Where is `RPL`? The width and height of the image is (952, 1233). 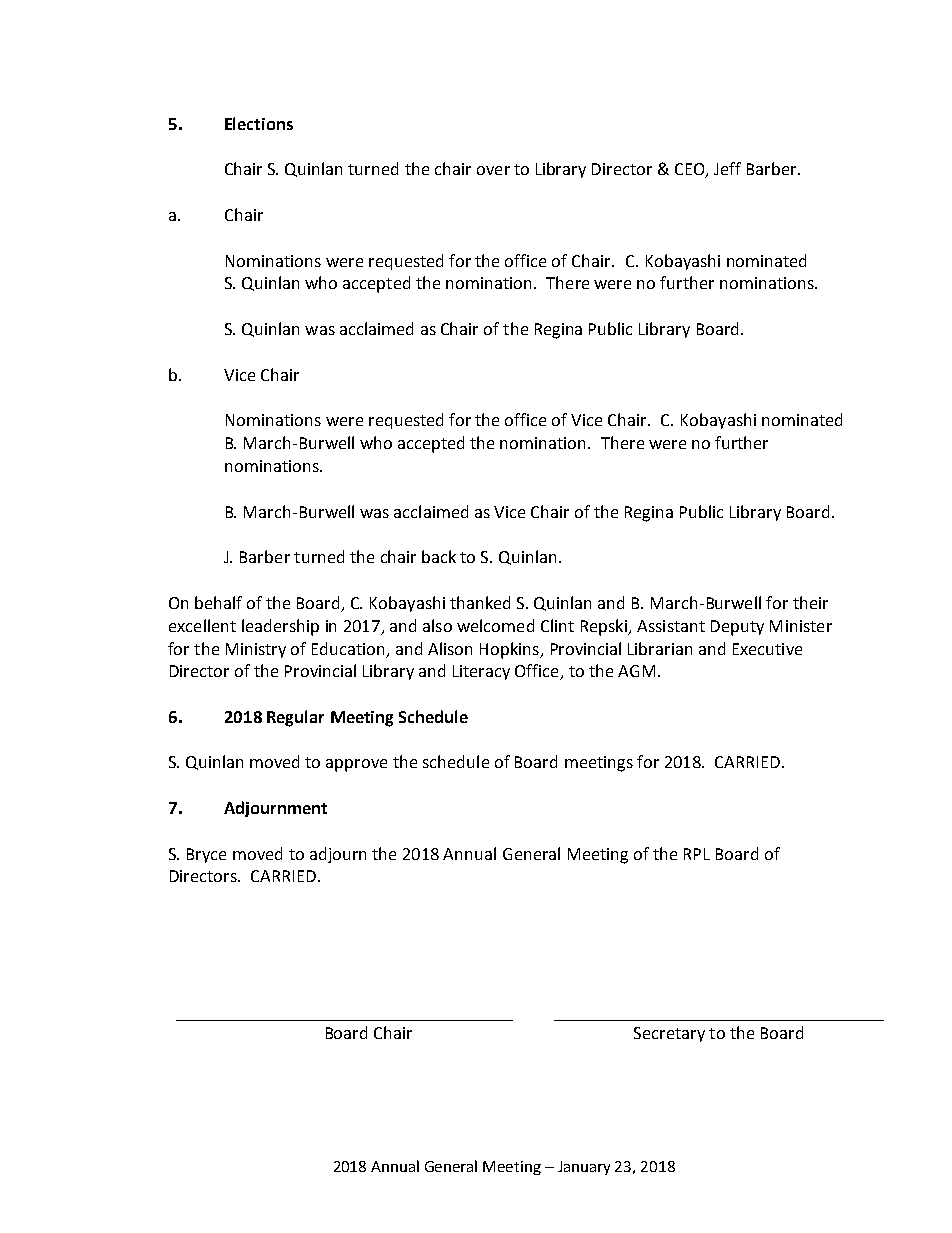 RPL is located at coordinates (697, 854).
